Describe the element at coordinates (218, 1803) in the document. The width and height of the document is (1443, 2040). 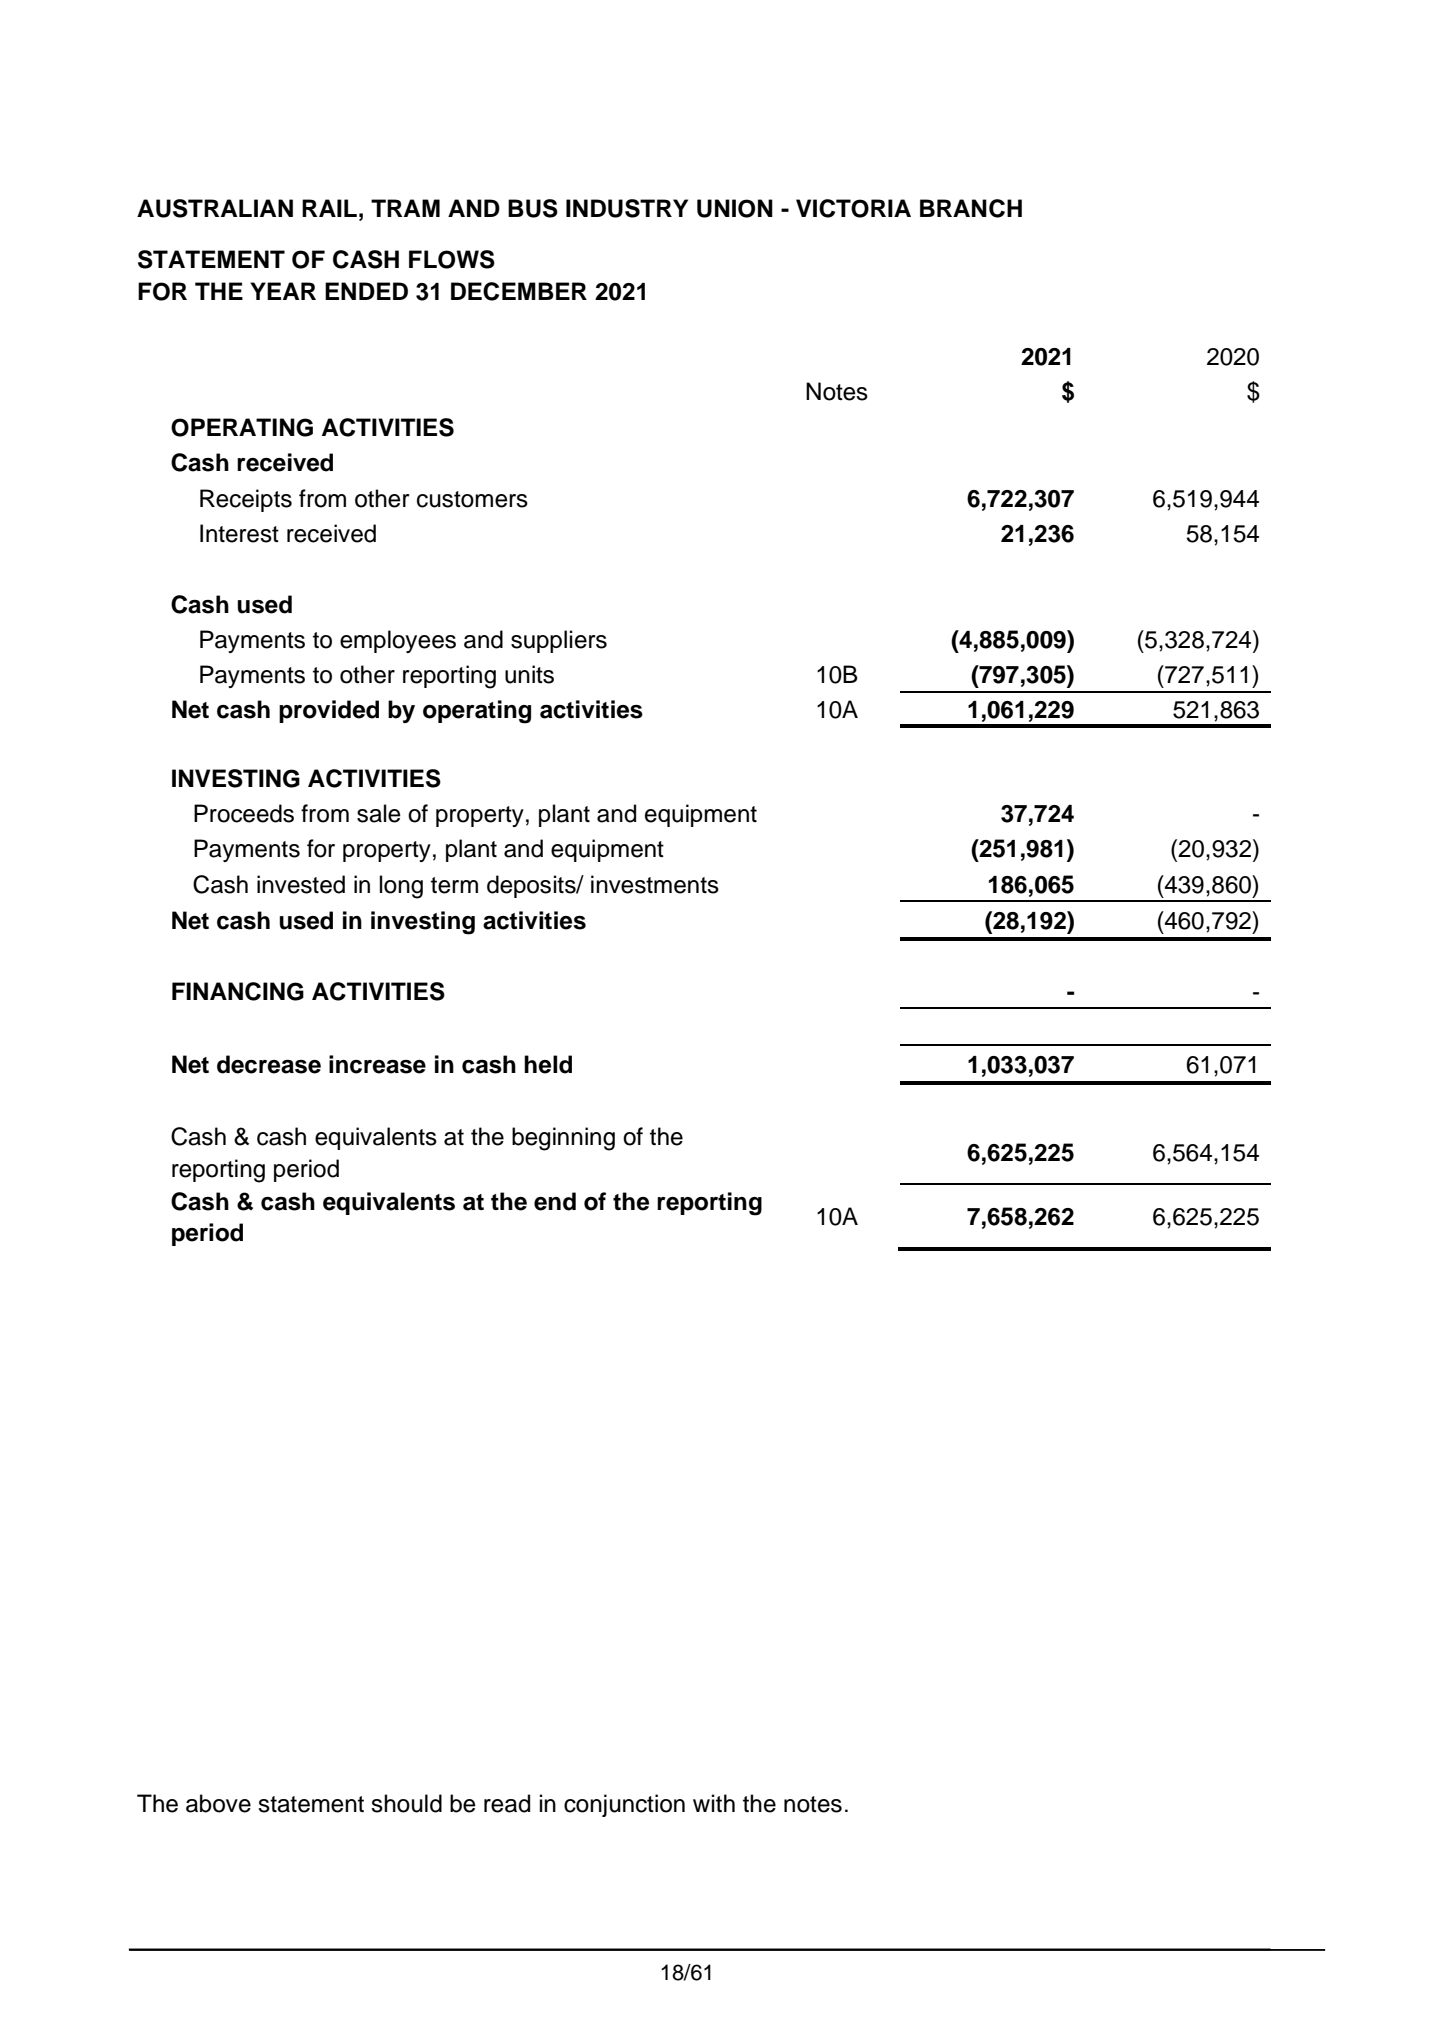
I see `above` at that location.
